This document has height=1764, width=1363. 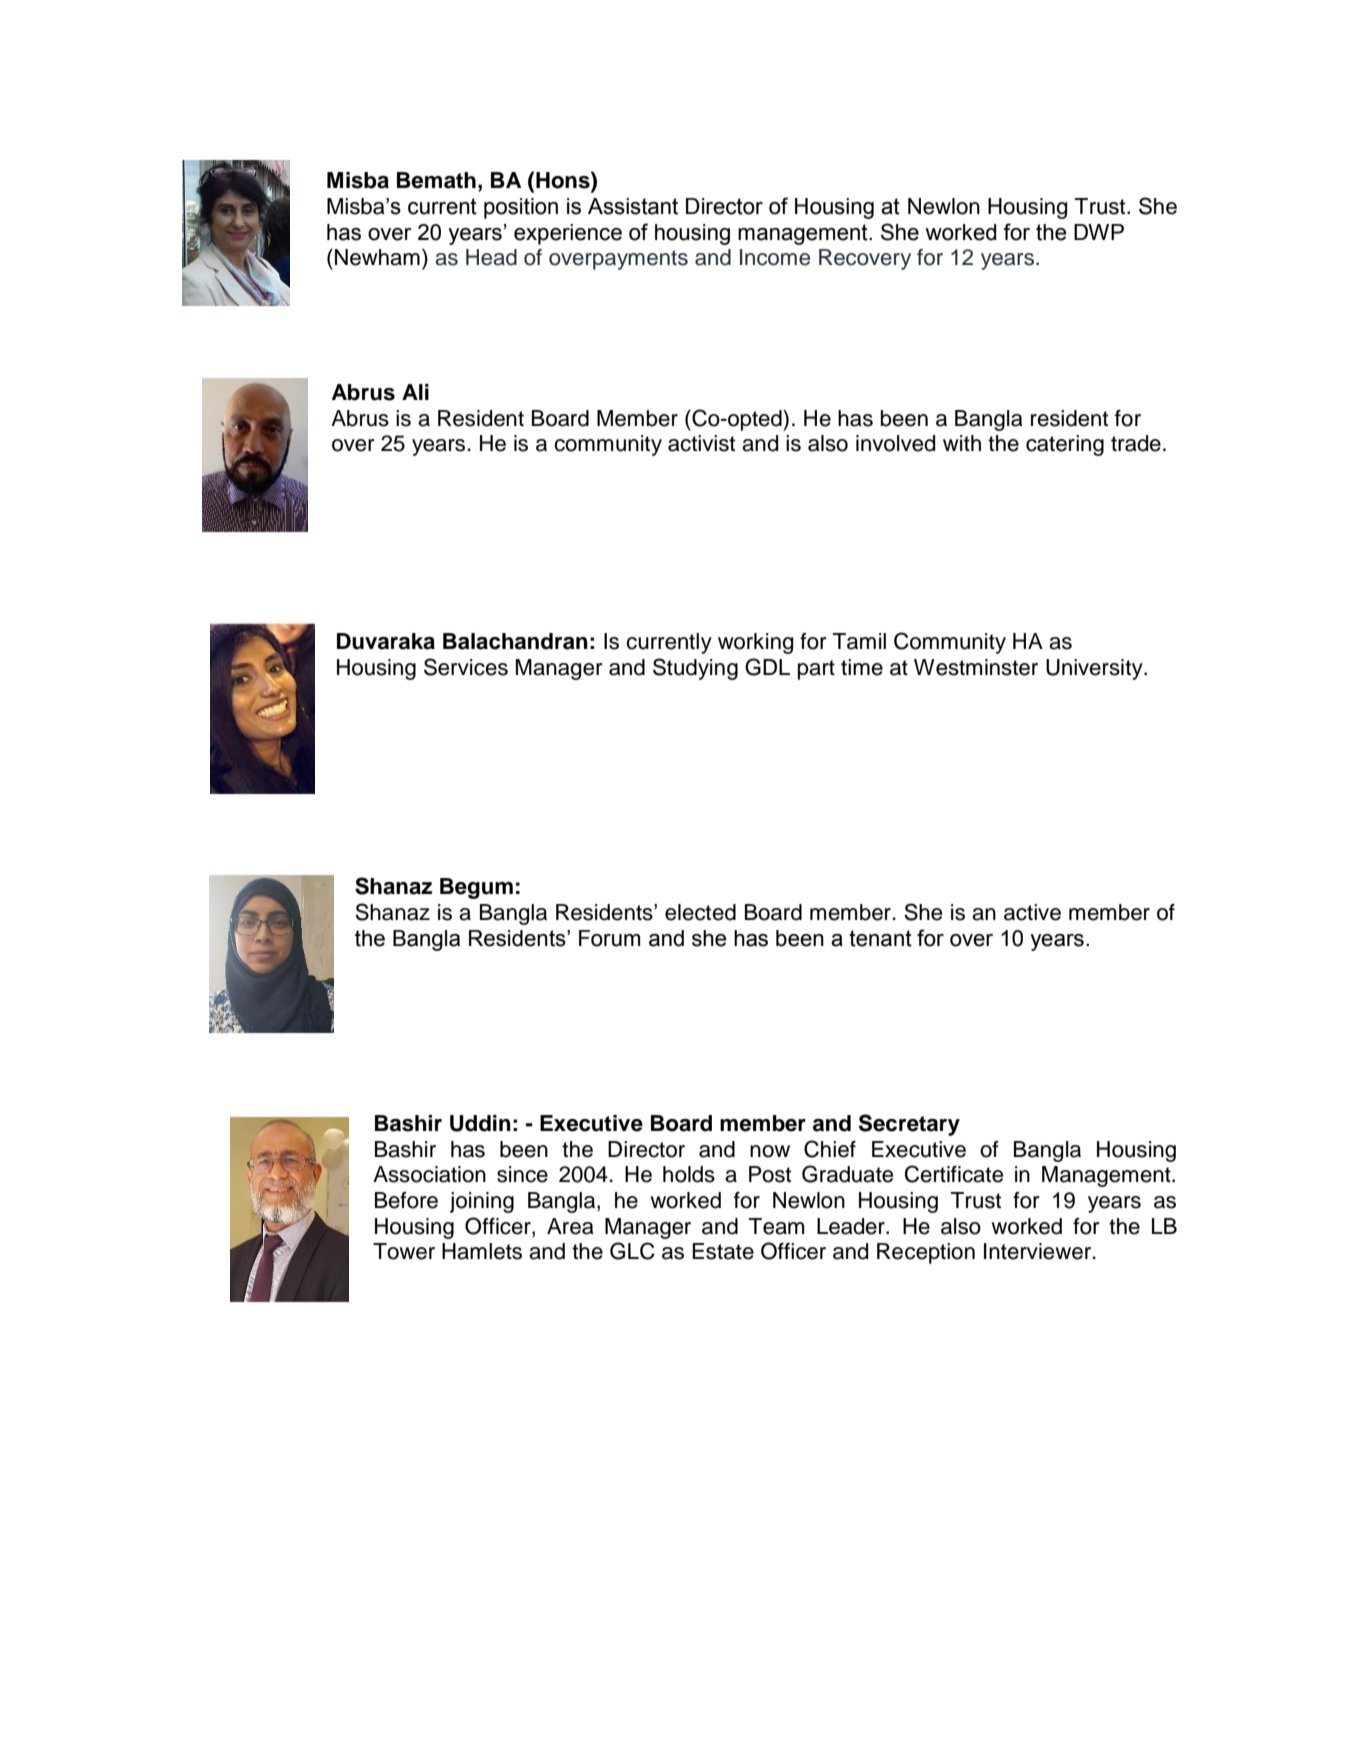 What do you see at coordinates (1099, 232) in the document?
I see `DWP` at bounding box center [1099, 232].
